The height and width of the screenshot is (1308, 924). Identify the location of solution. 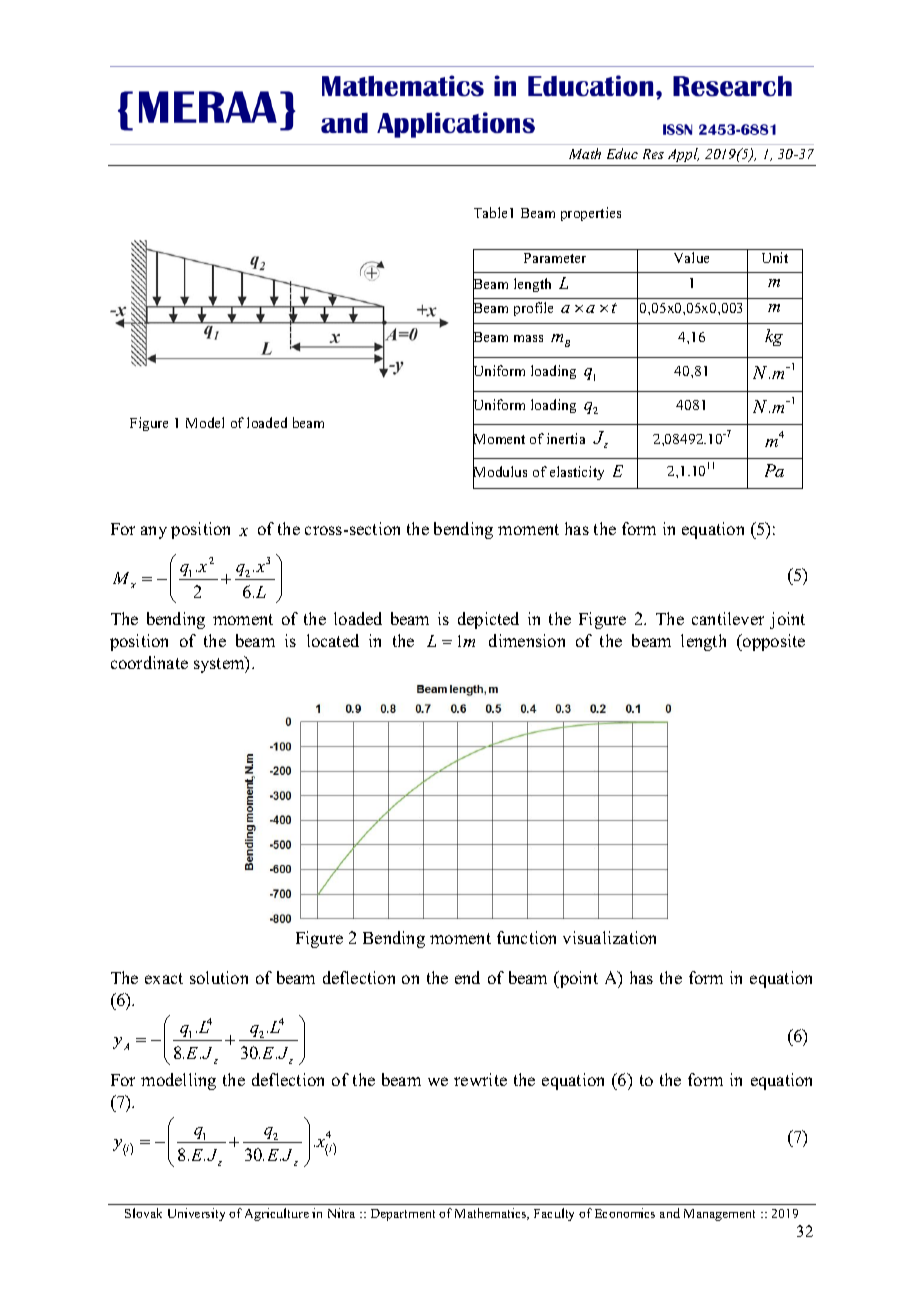
(219, 977).
